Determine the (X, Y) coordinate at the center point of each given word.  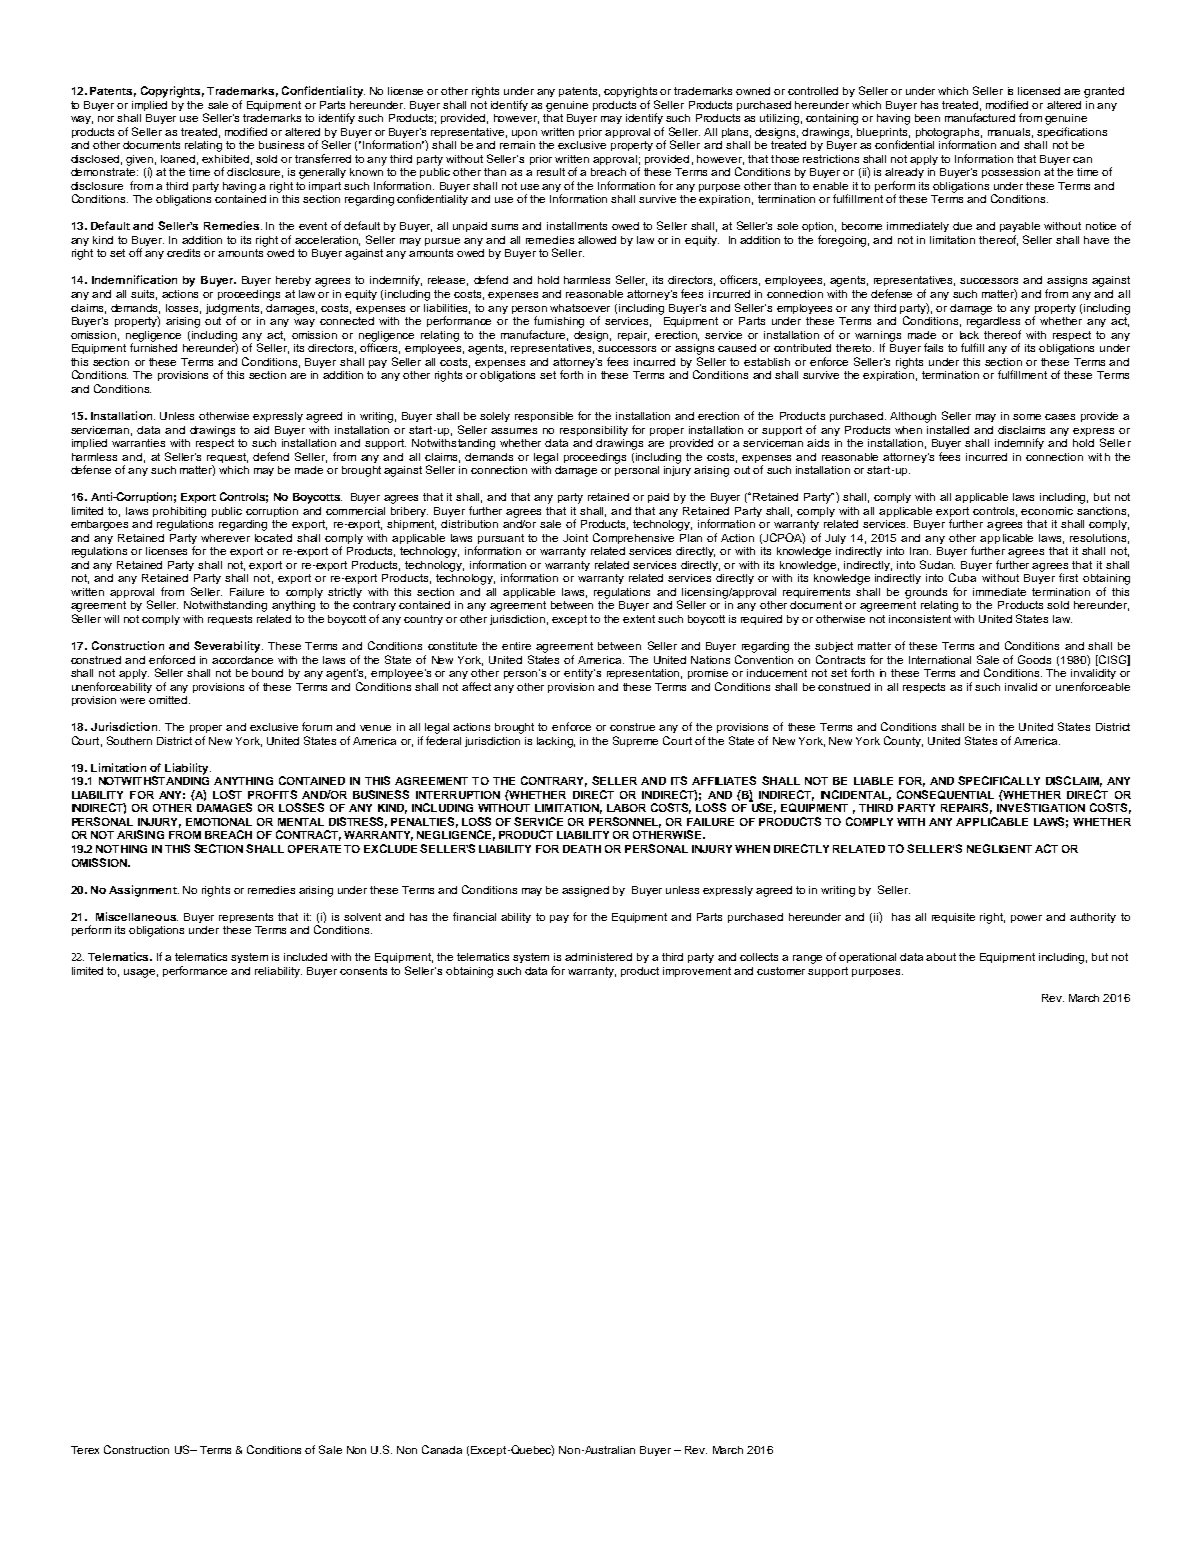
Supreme (635, 741)
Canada (442, 1449)
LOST (227, 794)
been (927, 118)
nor (106, 119)
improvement (697, 972)
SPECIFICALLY (999, 780)
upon (524, 134)
